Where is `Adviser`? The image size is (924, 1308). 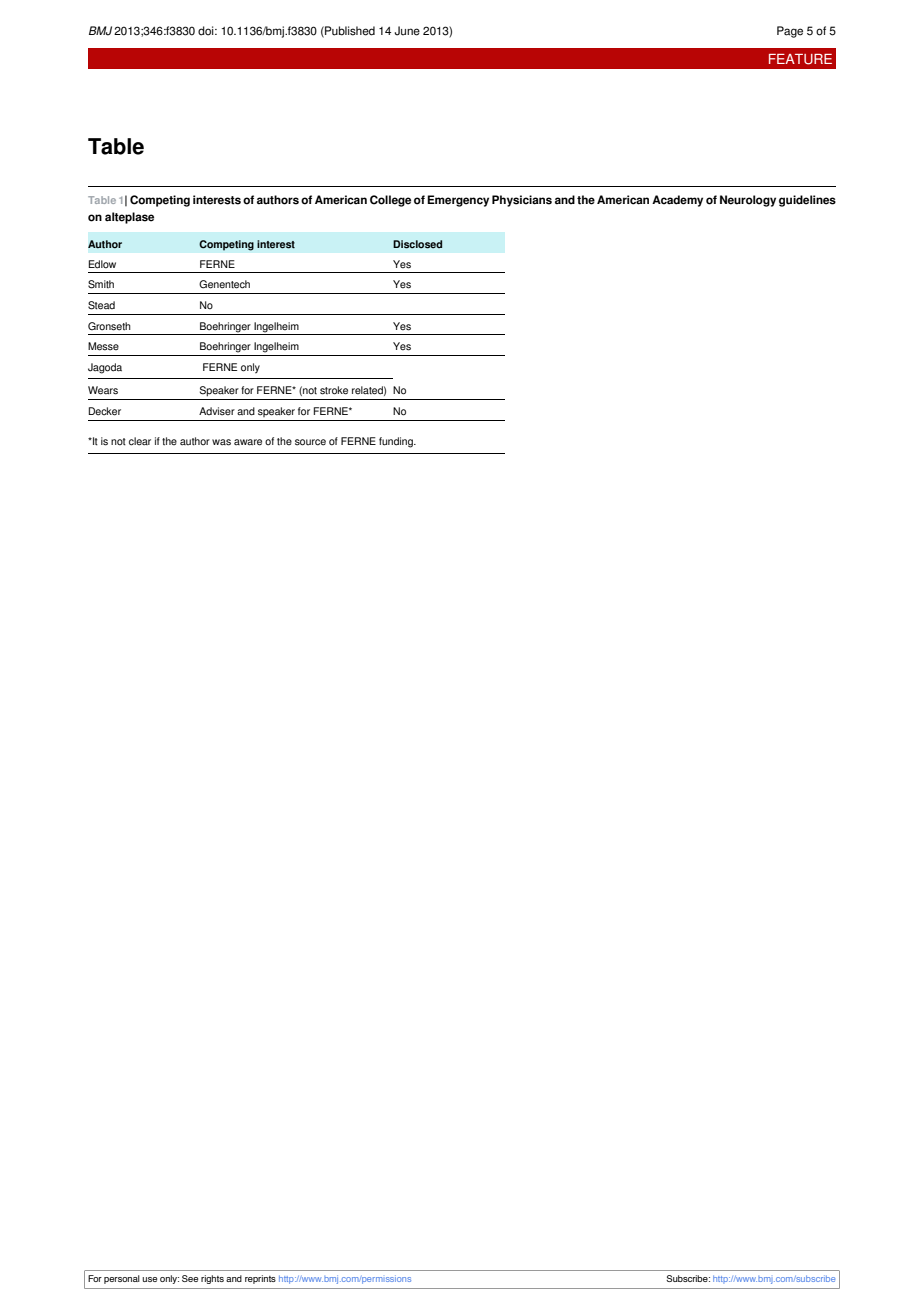
Adviser is located at coordinates (217, 411).
